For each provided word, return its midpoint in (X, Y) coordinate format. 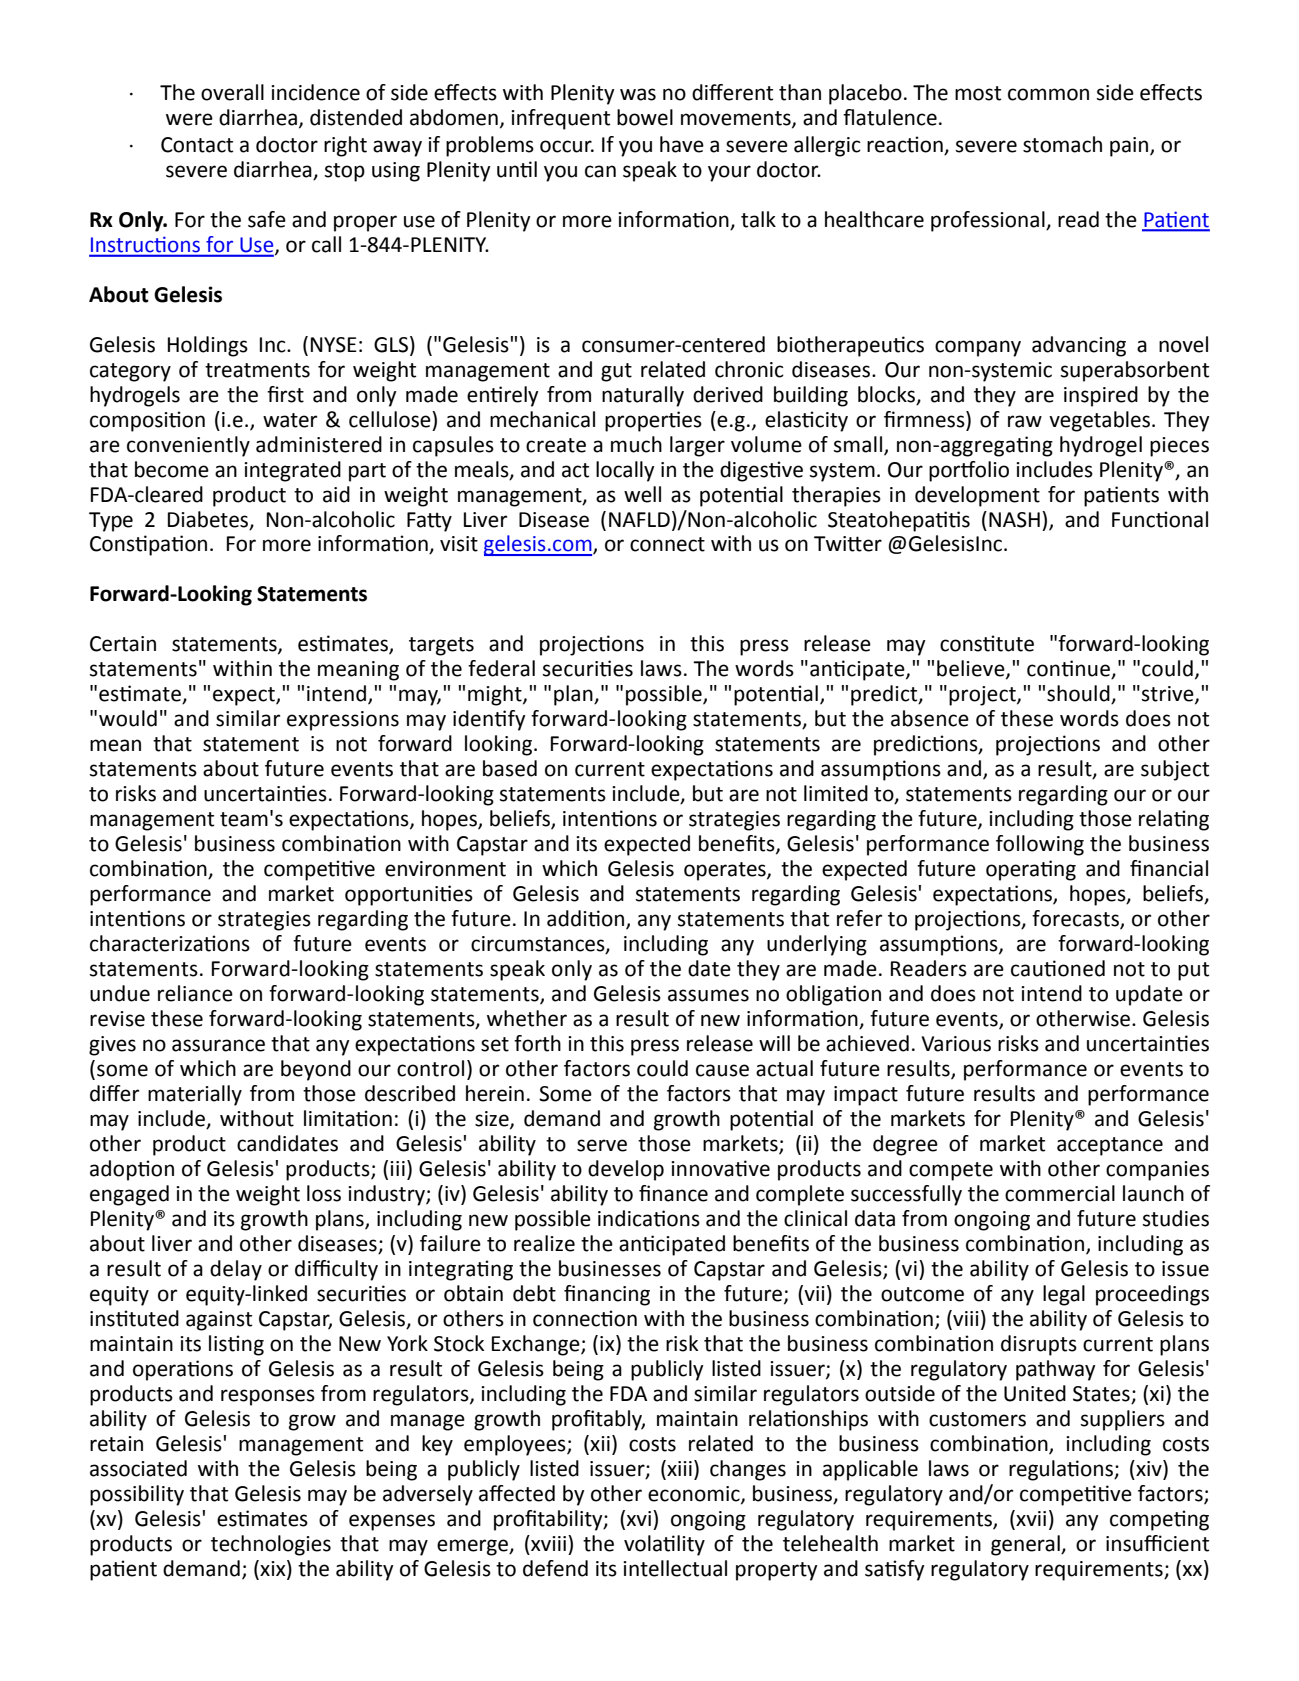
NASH (1014, 520)
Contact (197, 145)
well (642, 494)
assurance (218, 1045)
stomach (1062, 144)
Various (956, 1044)
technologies (271, 1545)
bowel (645, 117)
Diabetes (209, 520)
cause (722, 1070)
